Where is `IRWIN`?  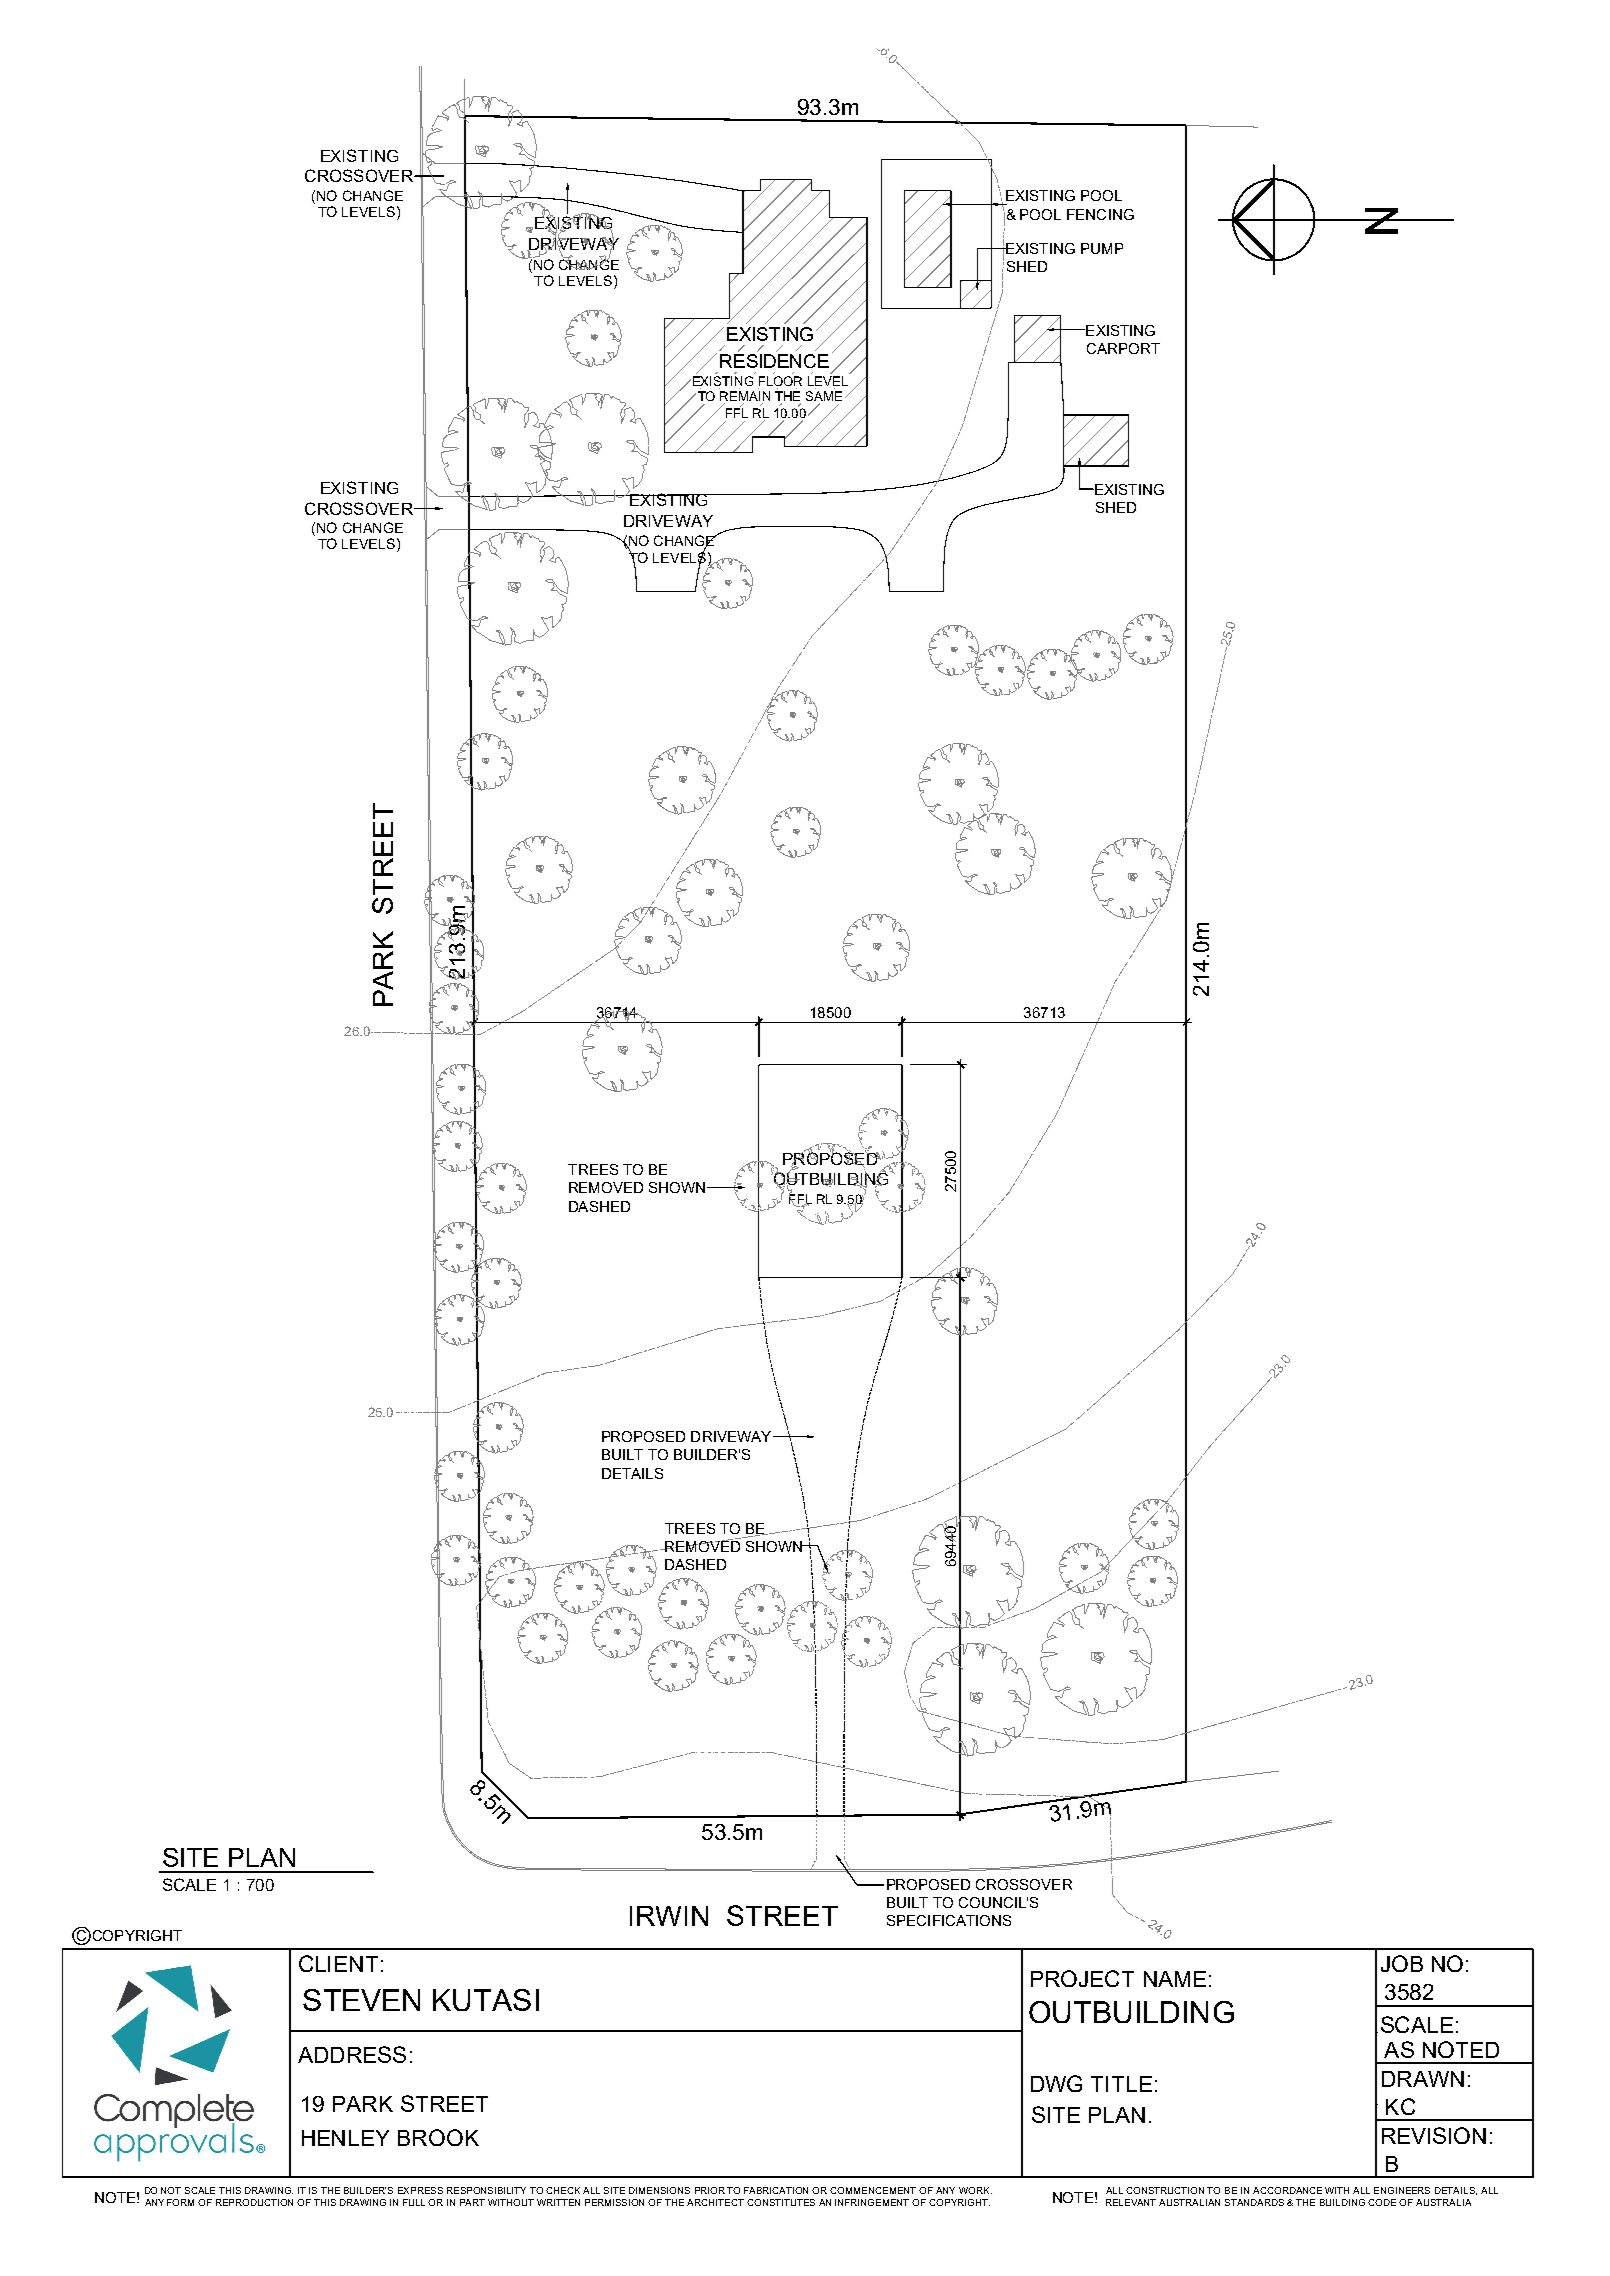 IRWIN is located at coordinates (669, 1916).
